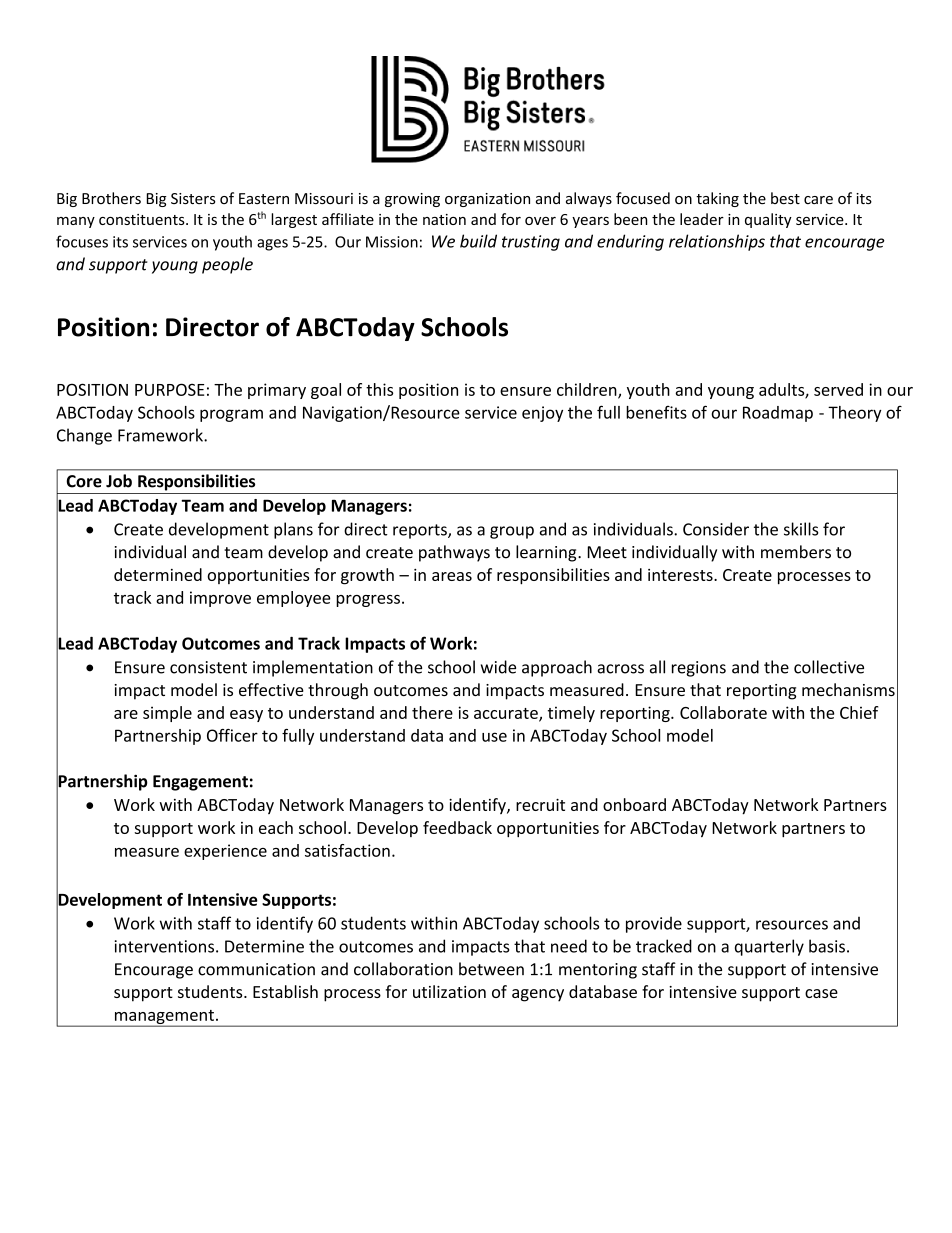 Image resolution: width=952 pixels, height=1233 pixels. I want to click on interests, so click(681, 575).
